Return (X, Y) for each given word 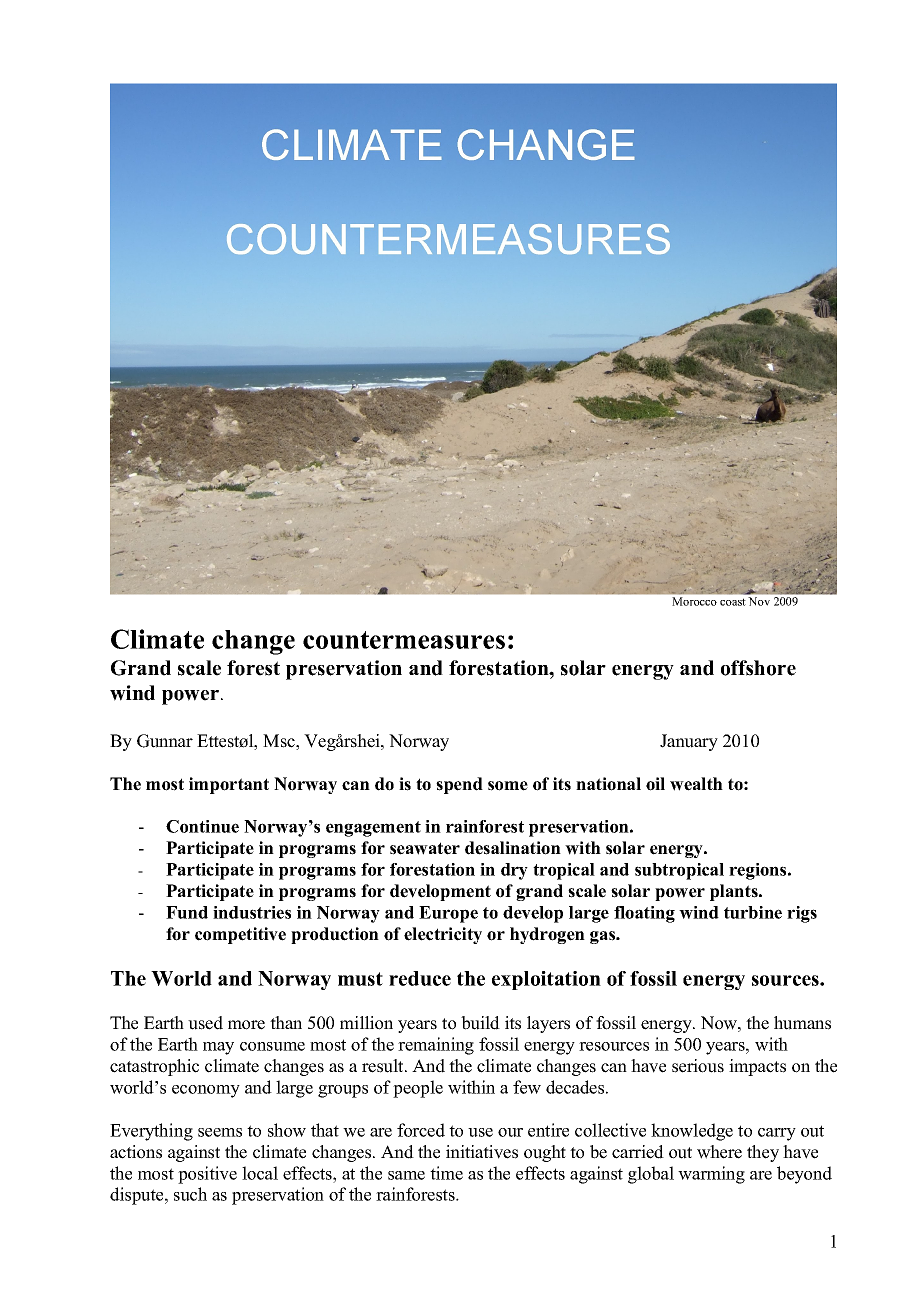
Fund (187, 912)
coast (733, 602)
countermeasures (404, 640)
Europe (448, 914)
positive (207, 1175)
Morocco (695, 601)
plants (735, 892)
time (446, 1173)
